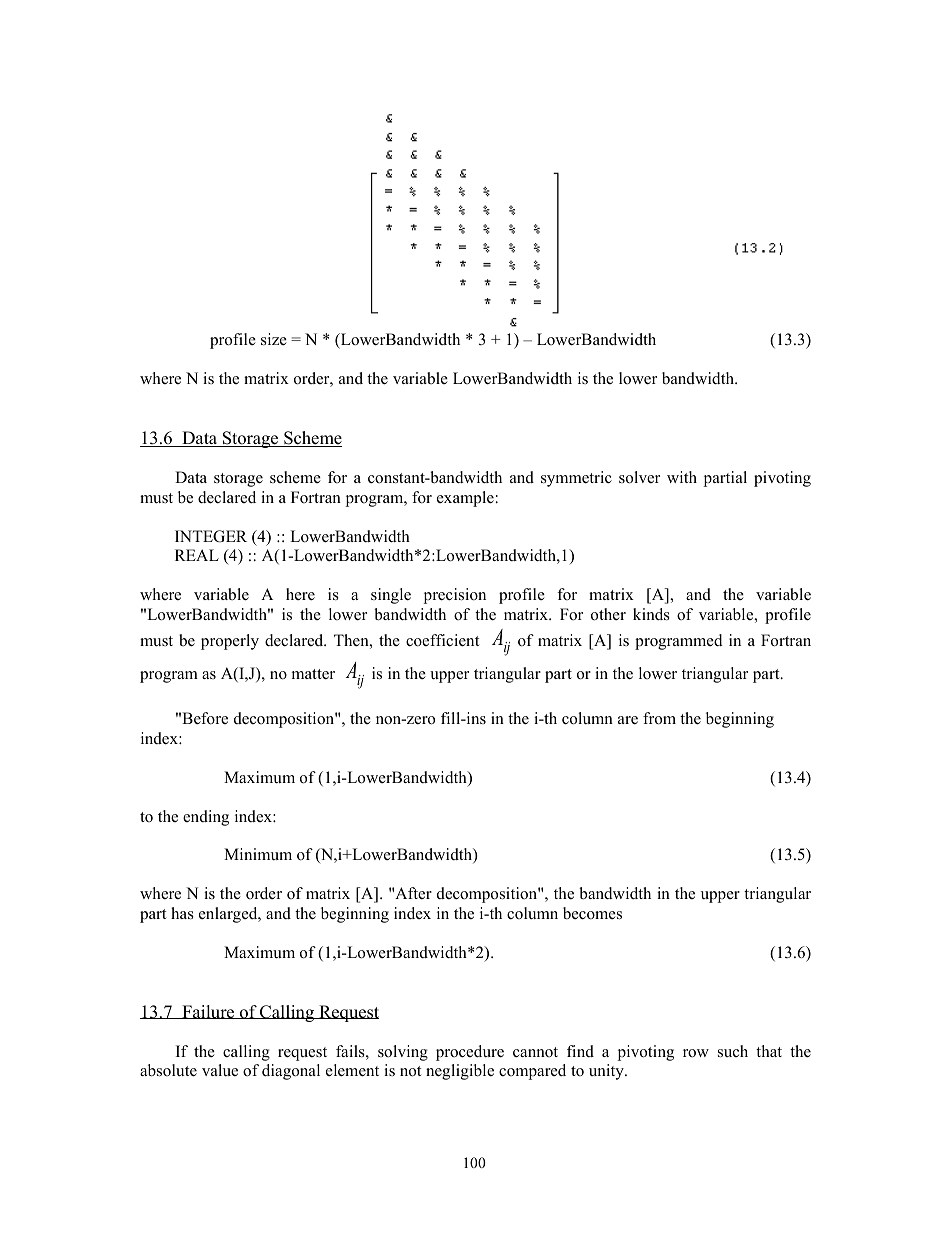  Describe the element at coordinates (313, 674) in the image. I see `matter` at that location.
